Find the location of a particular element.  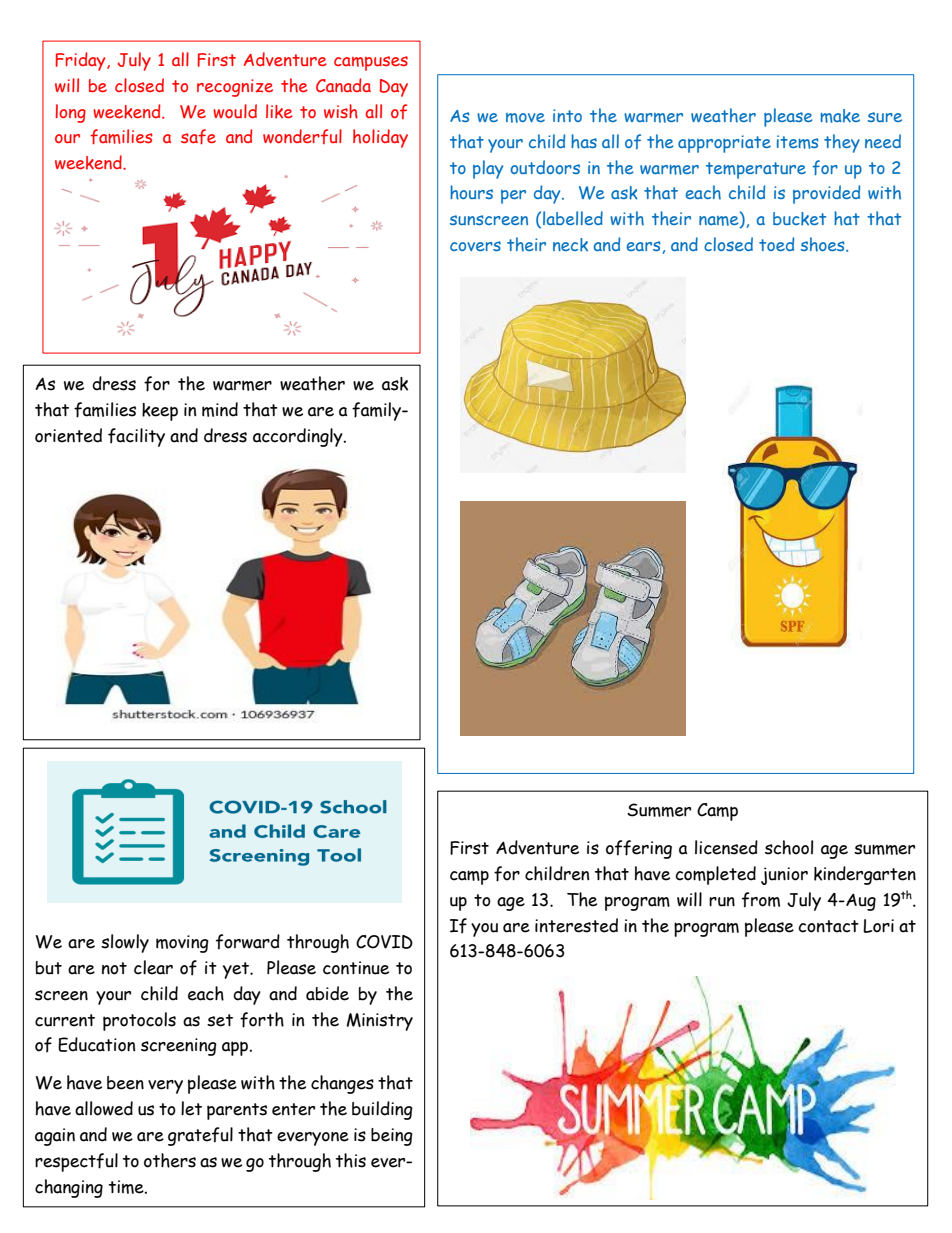

safe is located at coordinates (198, 136).
